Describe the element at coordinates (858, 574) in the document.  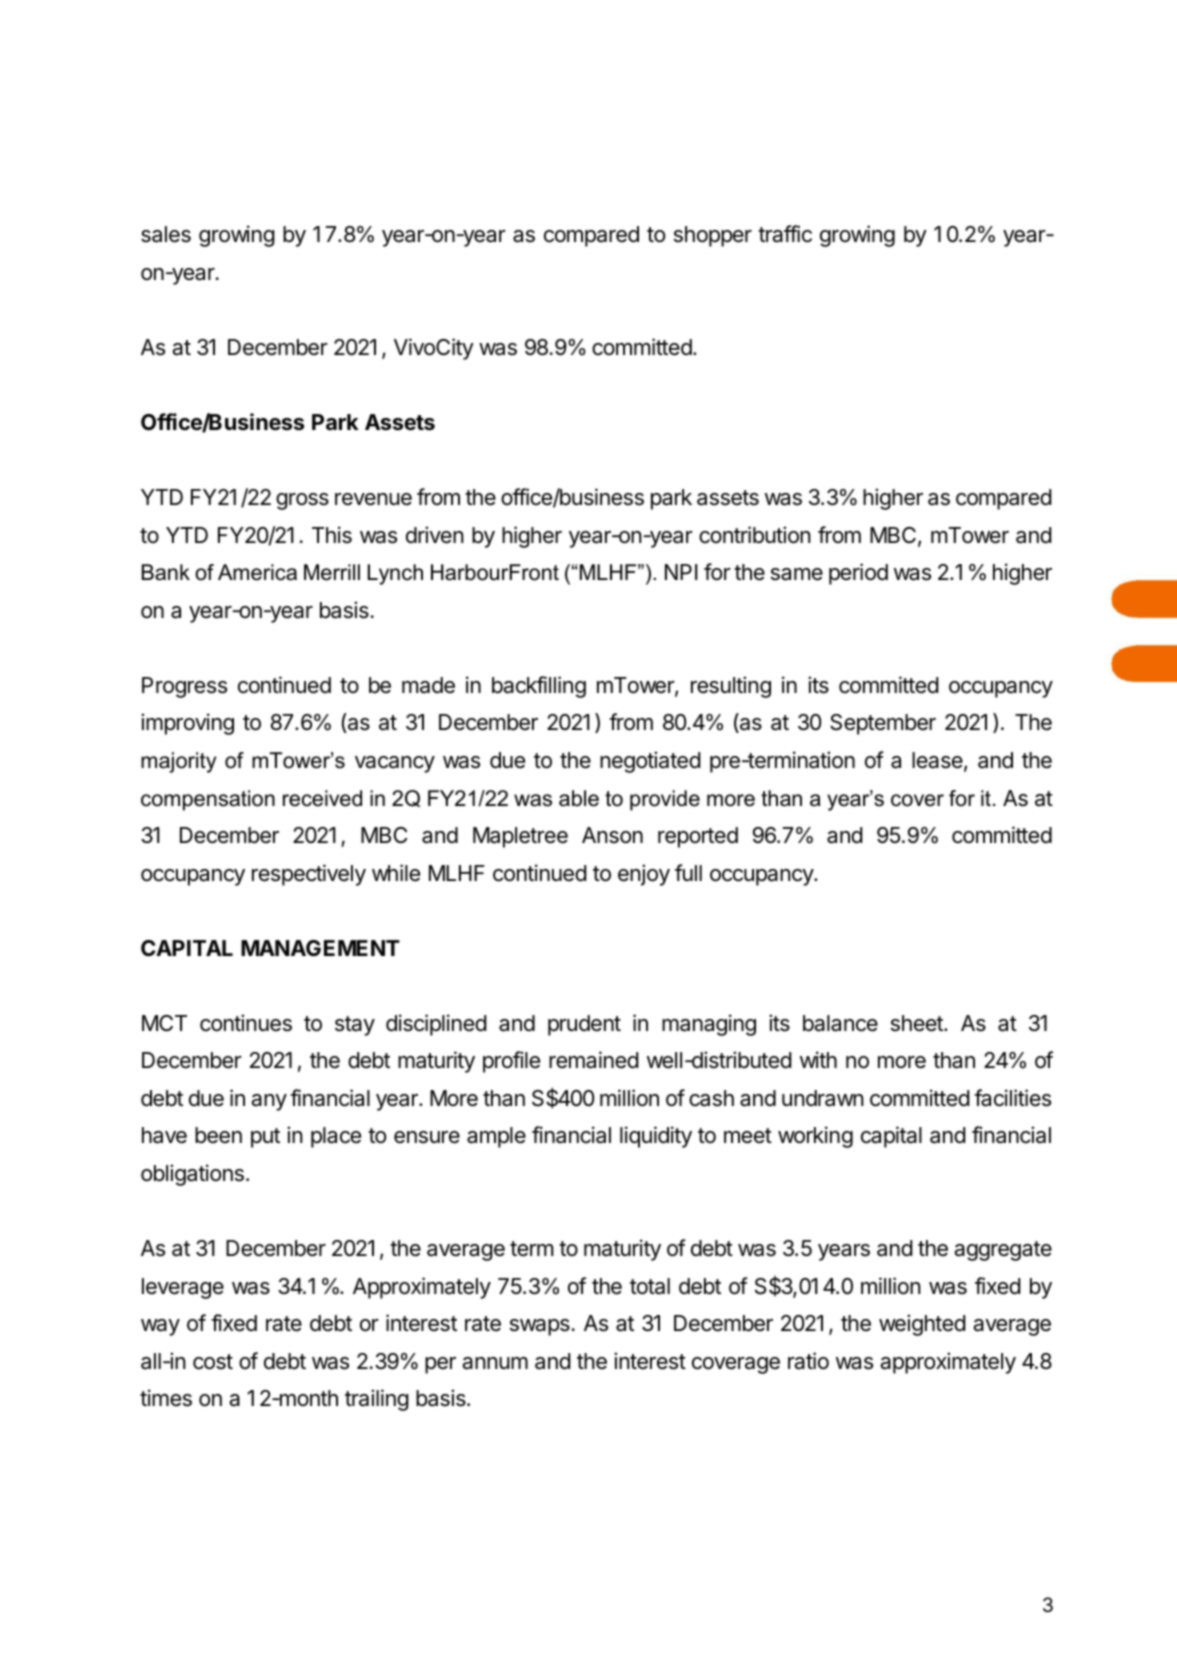
I see `period` at that location.
